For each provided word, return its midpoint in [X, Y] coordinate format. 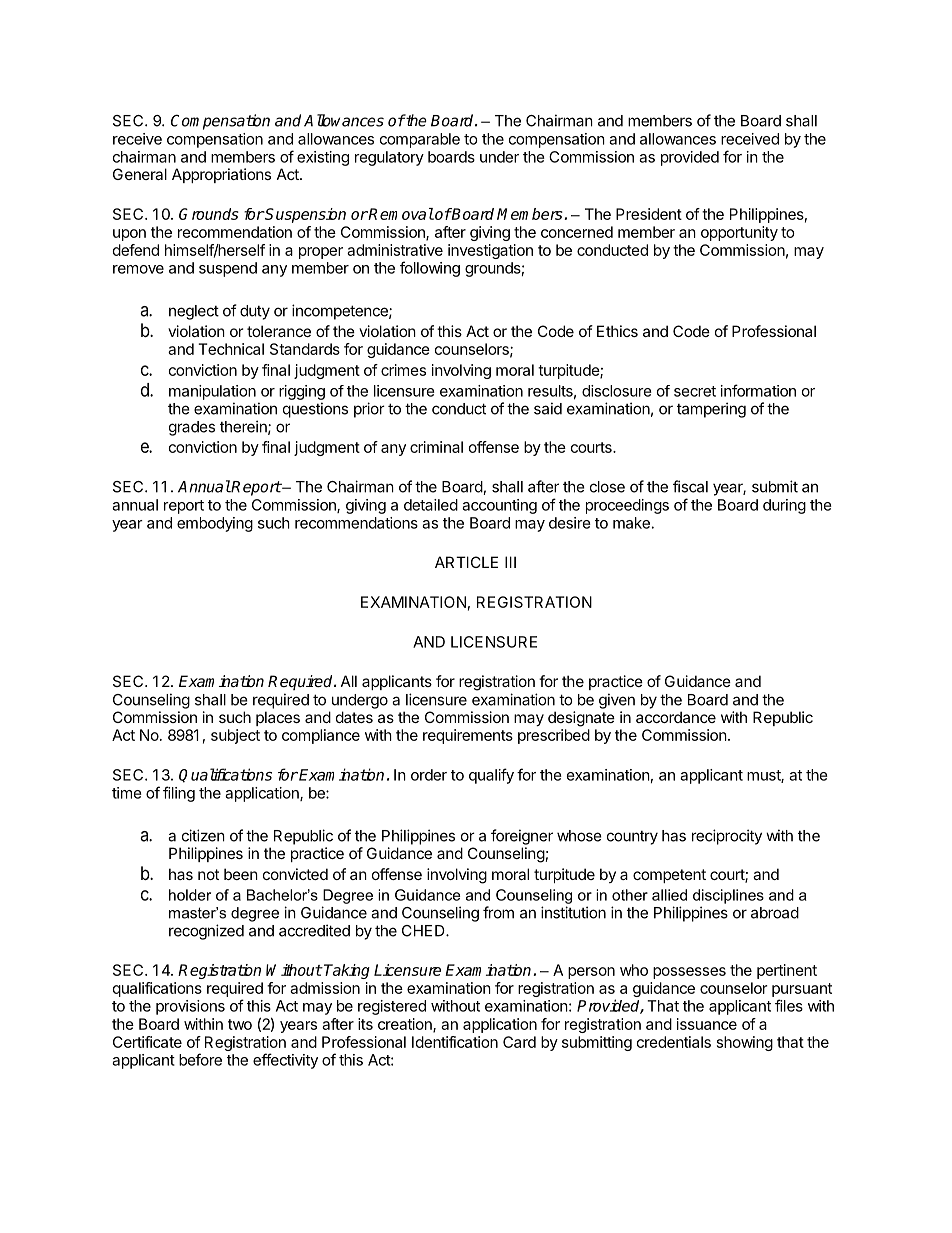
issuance [707, 1024]
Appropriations [221, 175]
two [240, 1024]
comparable [420, 140]
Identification [455, 1042]
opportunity [739, 233]
